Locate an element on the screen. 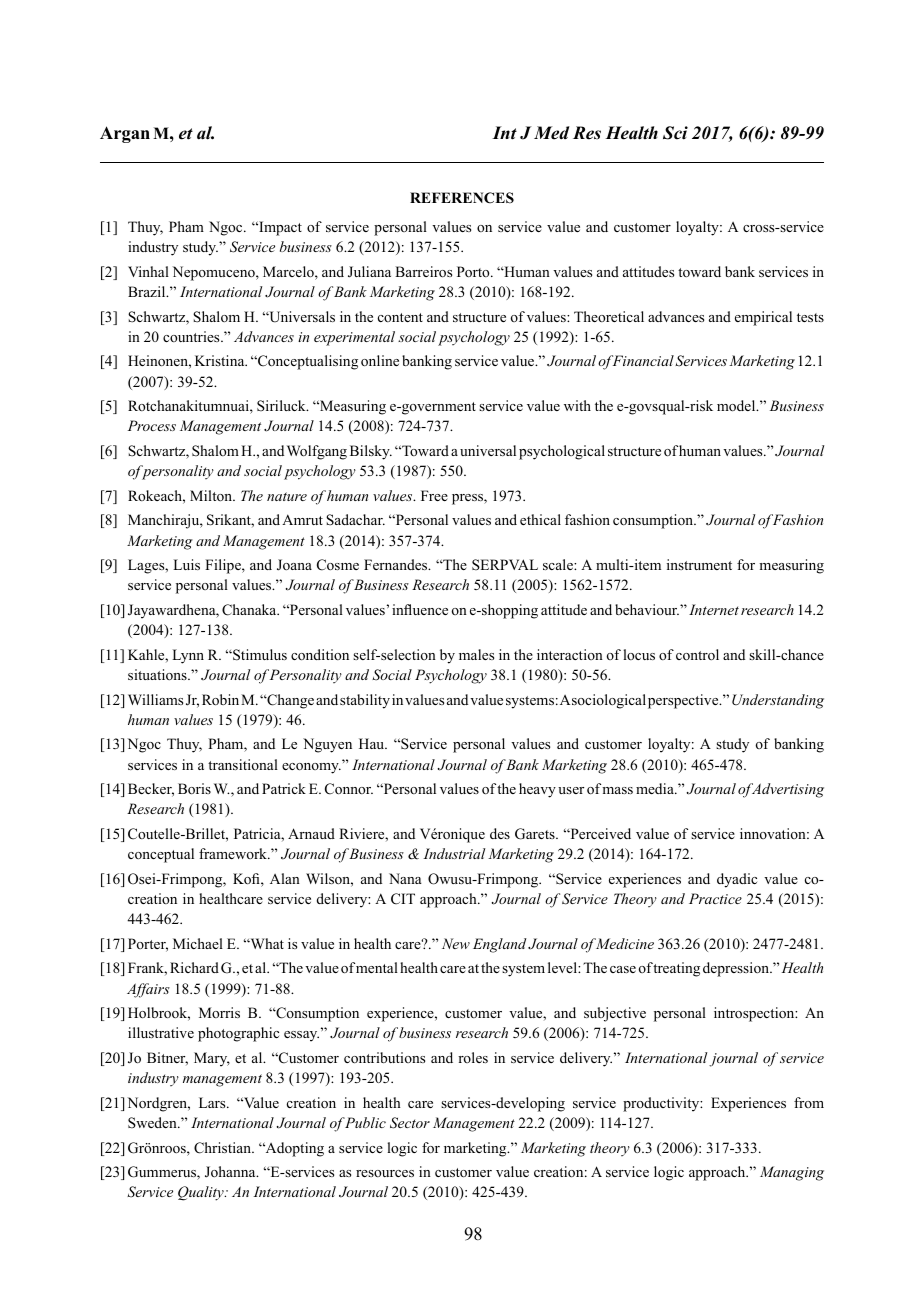 This screenshot has height=1308, width=924. Practice is located at coordinates (715, 898).
